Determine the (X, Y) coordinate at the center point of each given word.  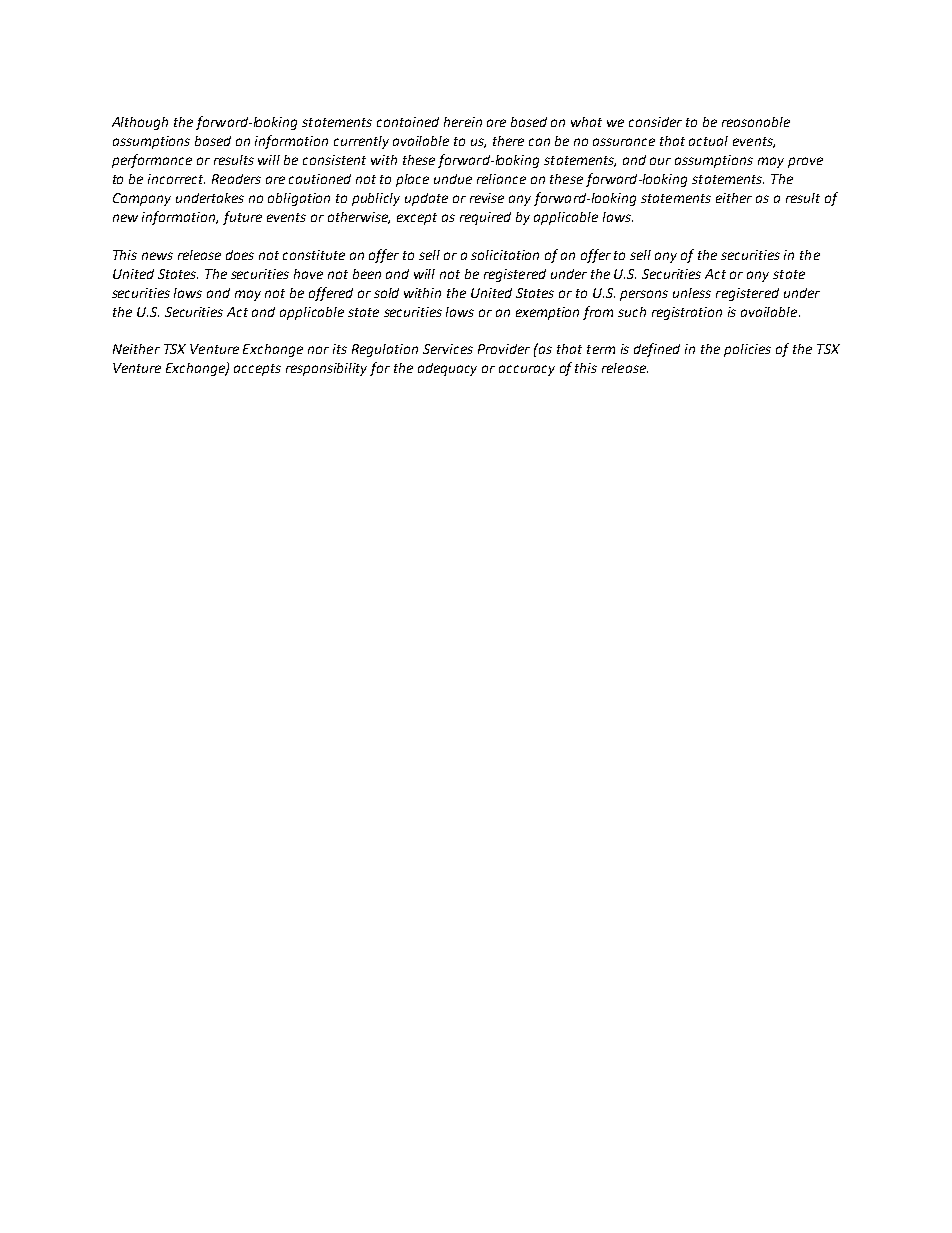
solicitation (505, 255)
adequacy (447, 369)
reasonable (756, 122)
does (240, 255)
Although (140, 123)
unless (692, 293)
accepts (257, 370)
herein (463, 122)
